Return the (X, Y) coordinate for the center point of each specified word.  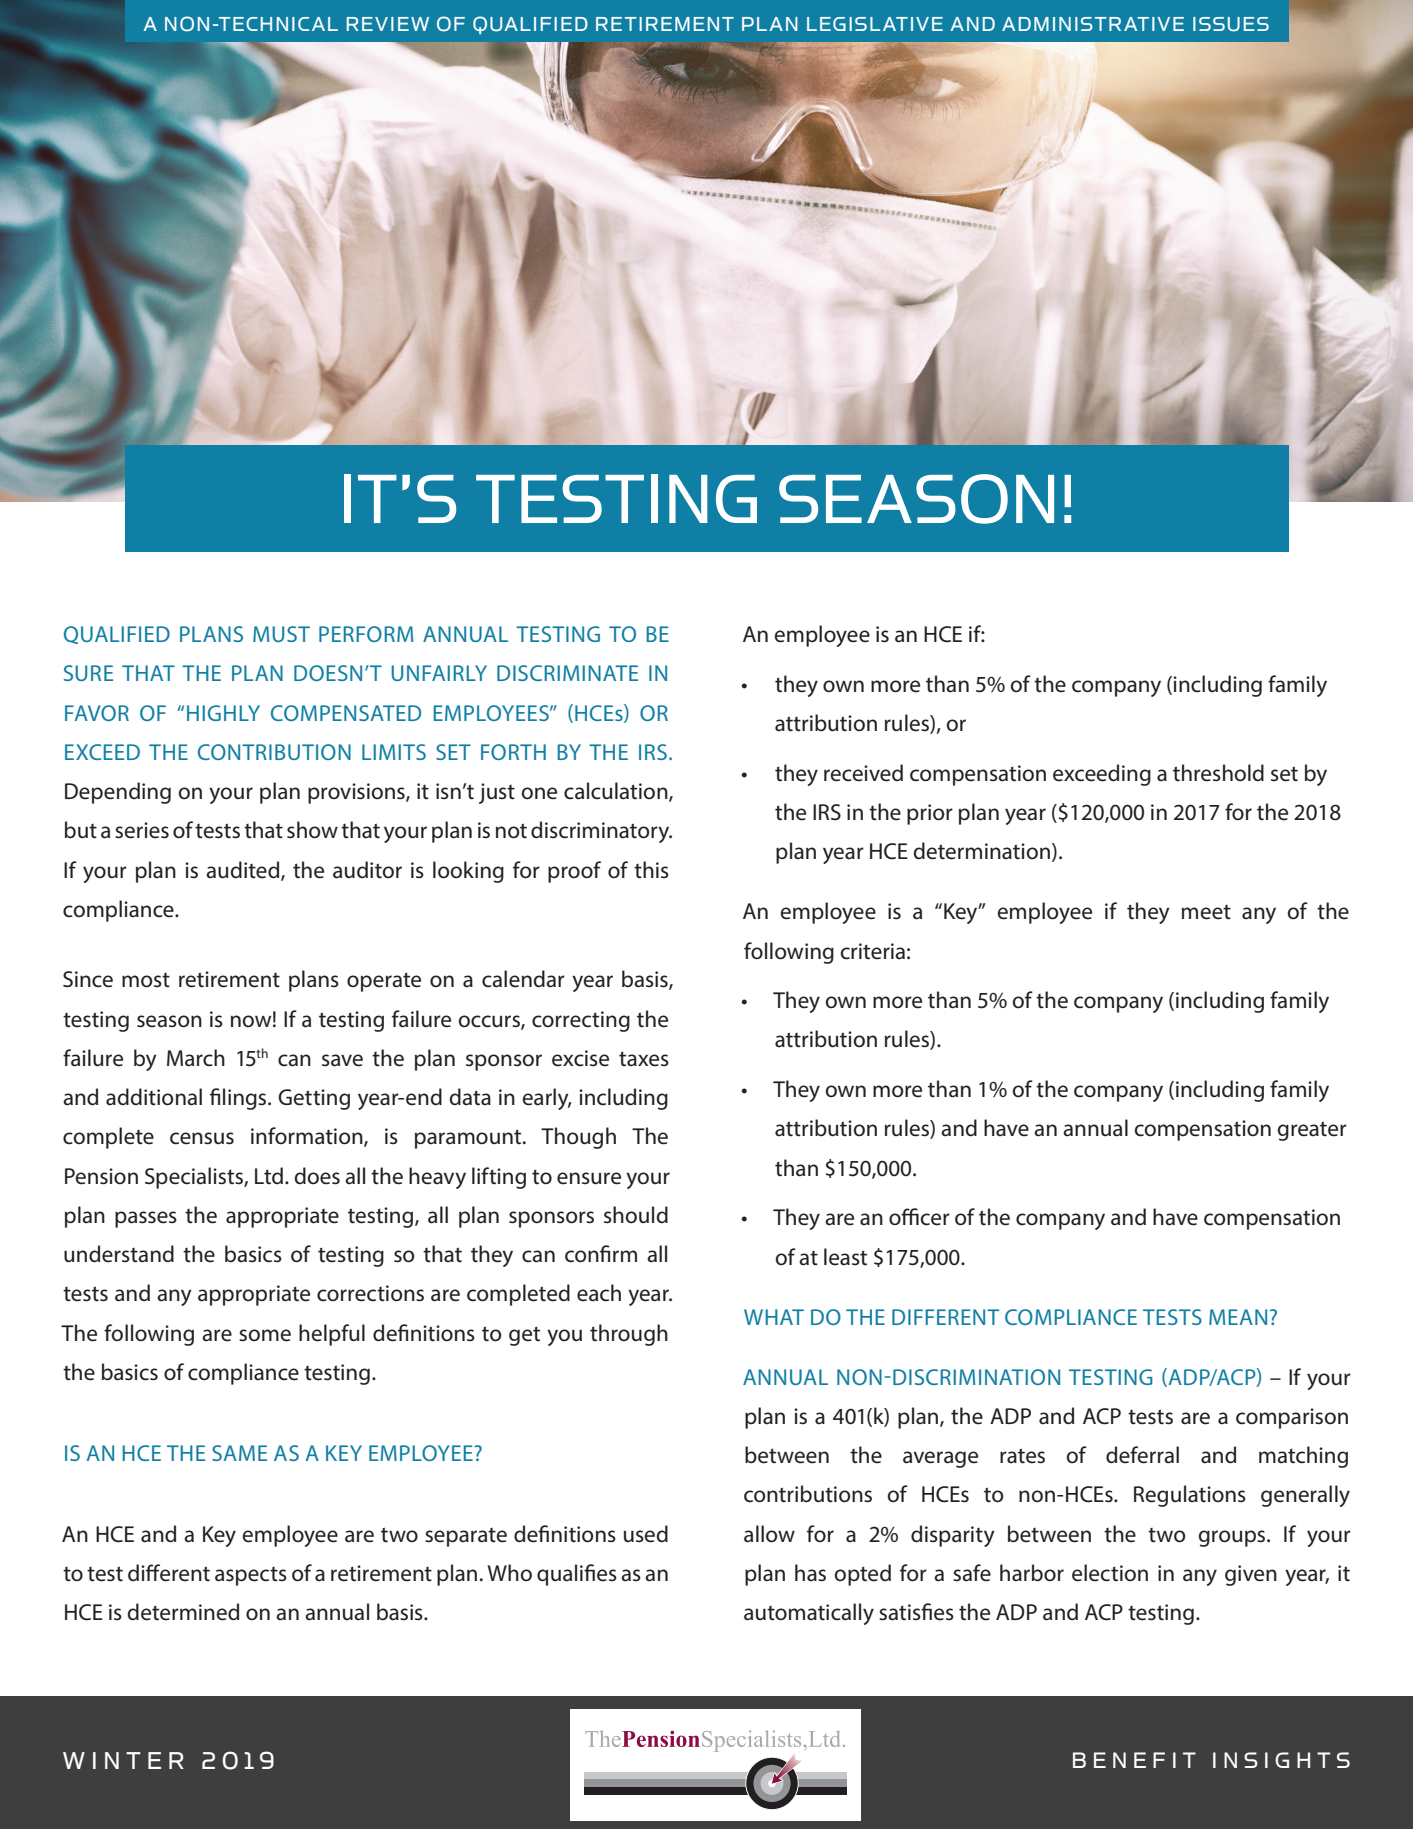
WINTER (123, 1760)
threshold (1218, 773)
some (265, 1335)
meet (1206, 912)
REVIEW (388, 24)
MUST (281, 634)
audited (244, 870)
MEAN (1238, 1317)
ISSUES (1231, 24)
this (651, 870)
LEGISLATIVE (875, 24)
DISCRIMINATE (567, 673)
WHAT (774, 1317)
